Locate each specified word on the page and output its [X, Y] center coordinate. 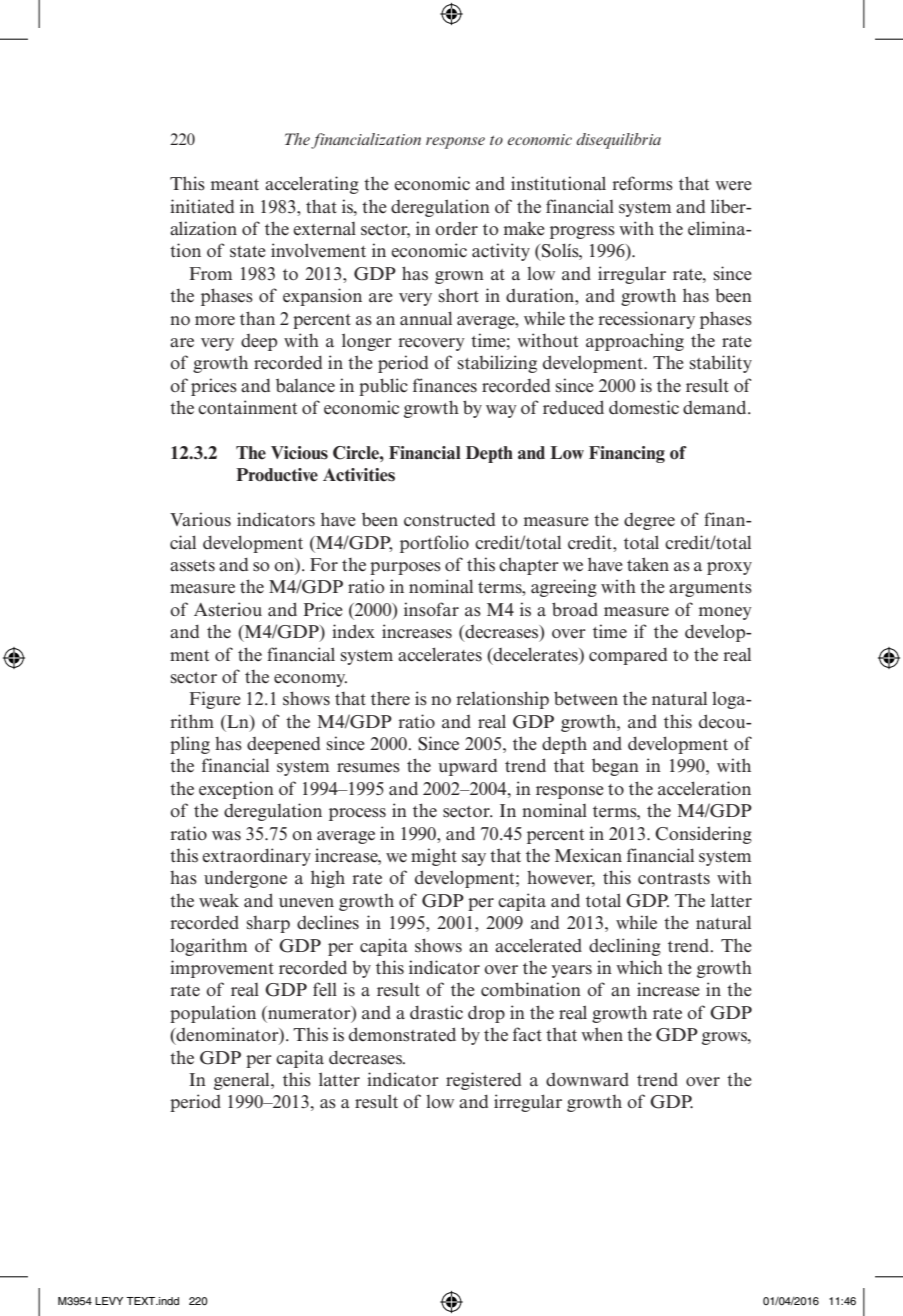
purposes [405, 568]
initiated [202, 206]
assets [192, 566]
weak [219, 901]
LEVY [109, 1301]
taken [648, 564]
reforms [643, 183]
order [456, 228]
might [434, 857]
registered [483, 1081]
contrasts [674, 879]
